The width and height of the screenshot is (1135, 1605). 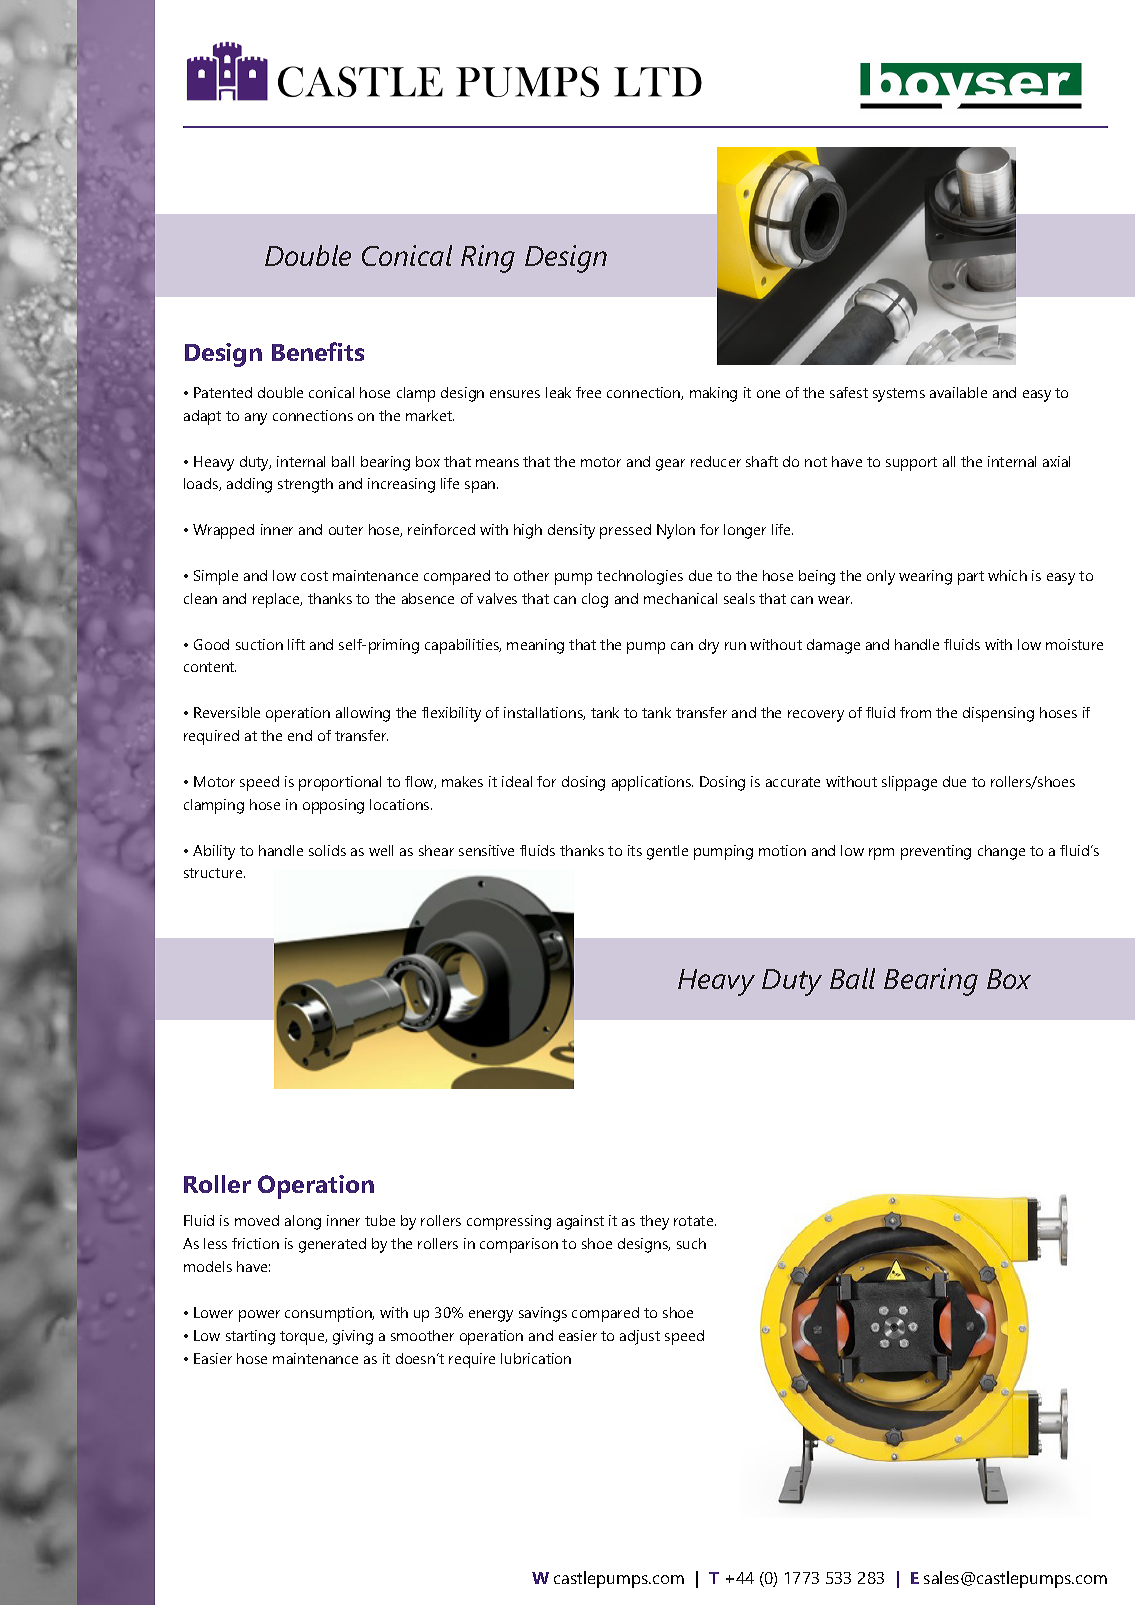 I want to click on replace, so click(x=277, y=600).
